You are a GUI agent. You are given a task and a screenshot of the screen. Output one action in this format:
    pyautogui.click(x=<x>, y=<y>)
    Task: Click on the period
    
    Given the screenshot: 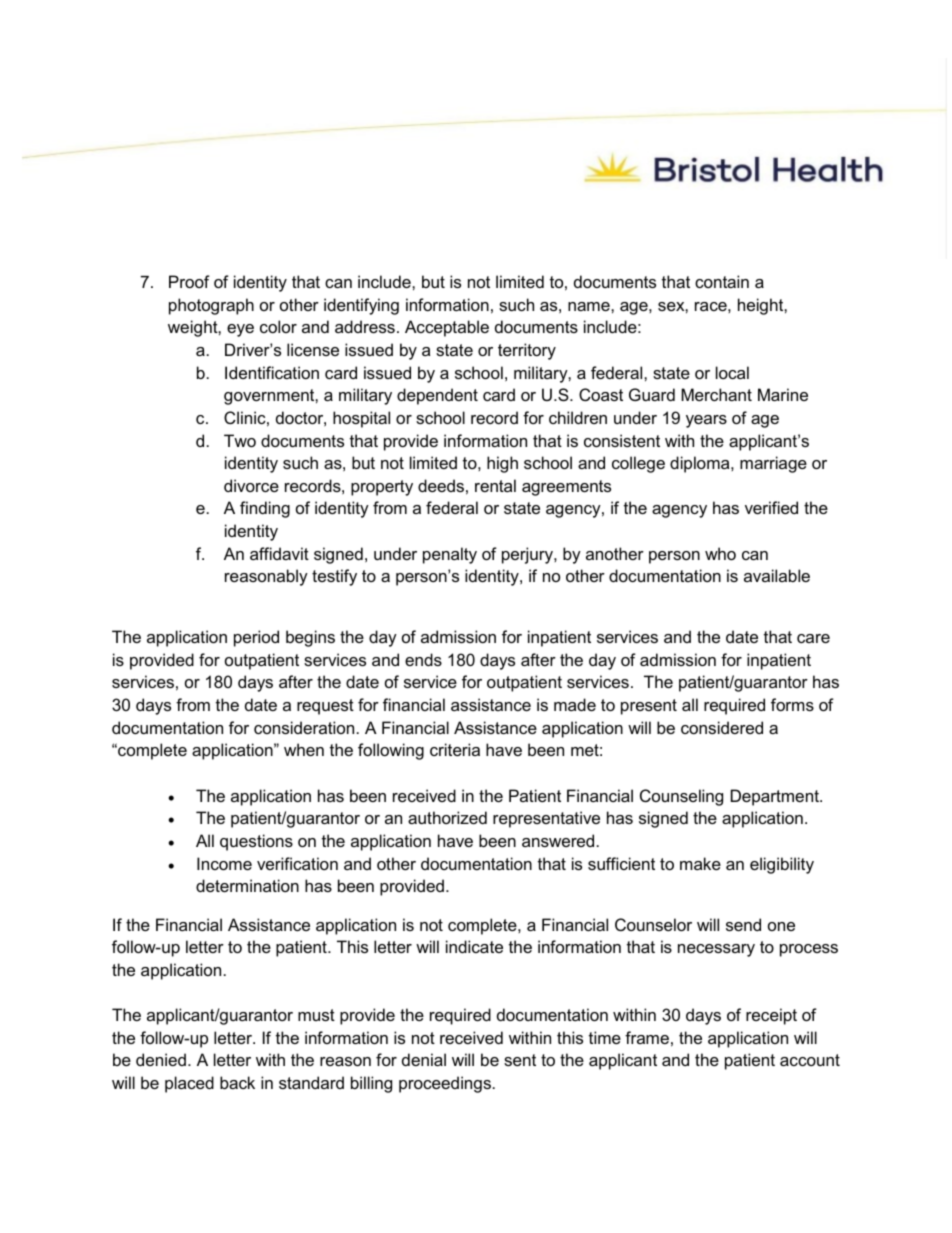 What is the action you would take?
    pyautogui.click(x=256, y=638)
